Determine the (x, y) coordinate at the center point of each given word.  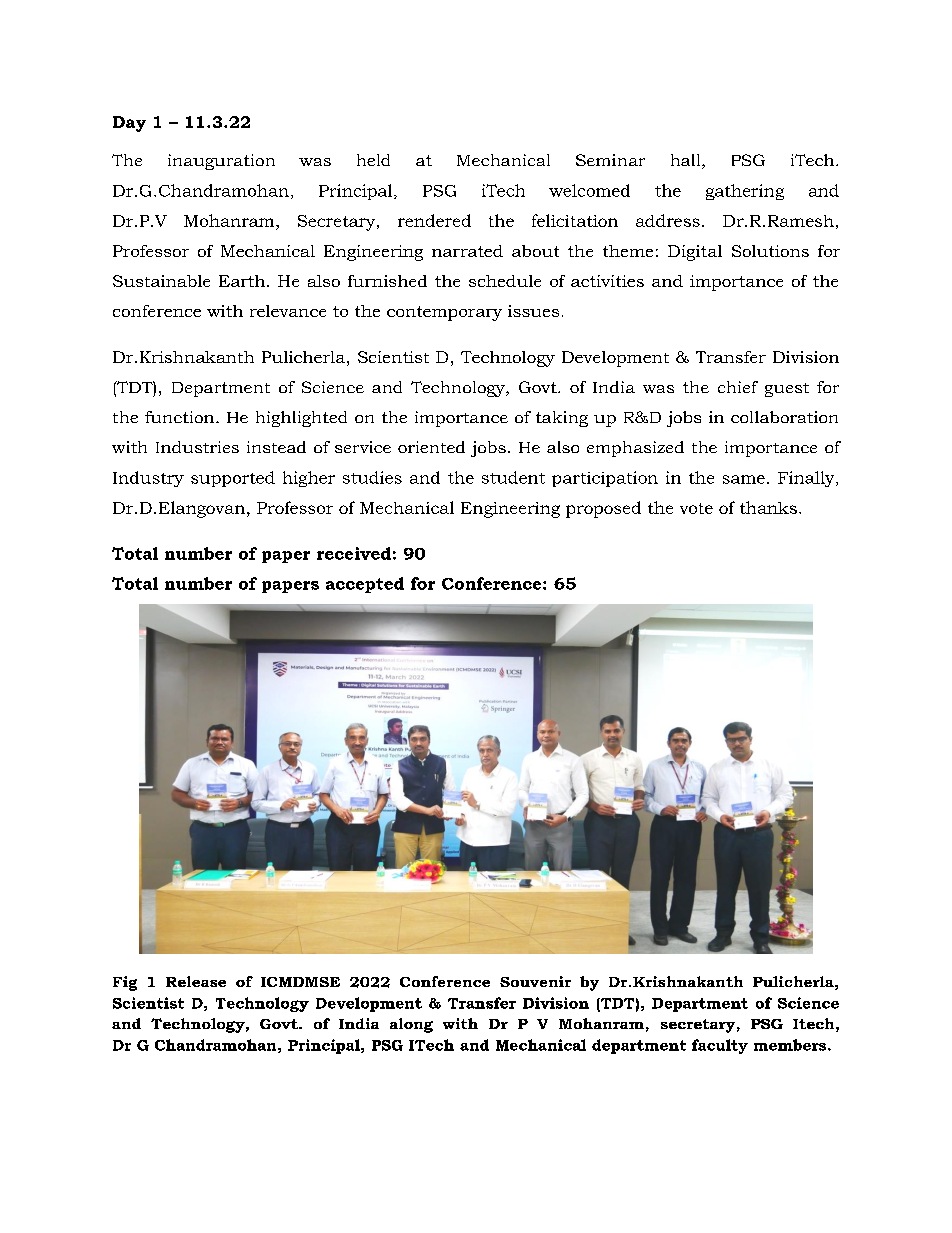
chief (738, 387)
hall (687, 161)
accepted (365, 585)
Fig (125, 983)
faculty (720, 1046)
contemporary (444, 313)
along (411, 1025)
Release (196, 981)
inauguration (221, 162)
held (373, 160)
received (354, 553)
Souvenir (535, 981)
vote (696, 508)
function (181, 417)
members (791, 1045)
